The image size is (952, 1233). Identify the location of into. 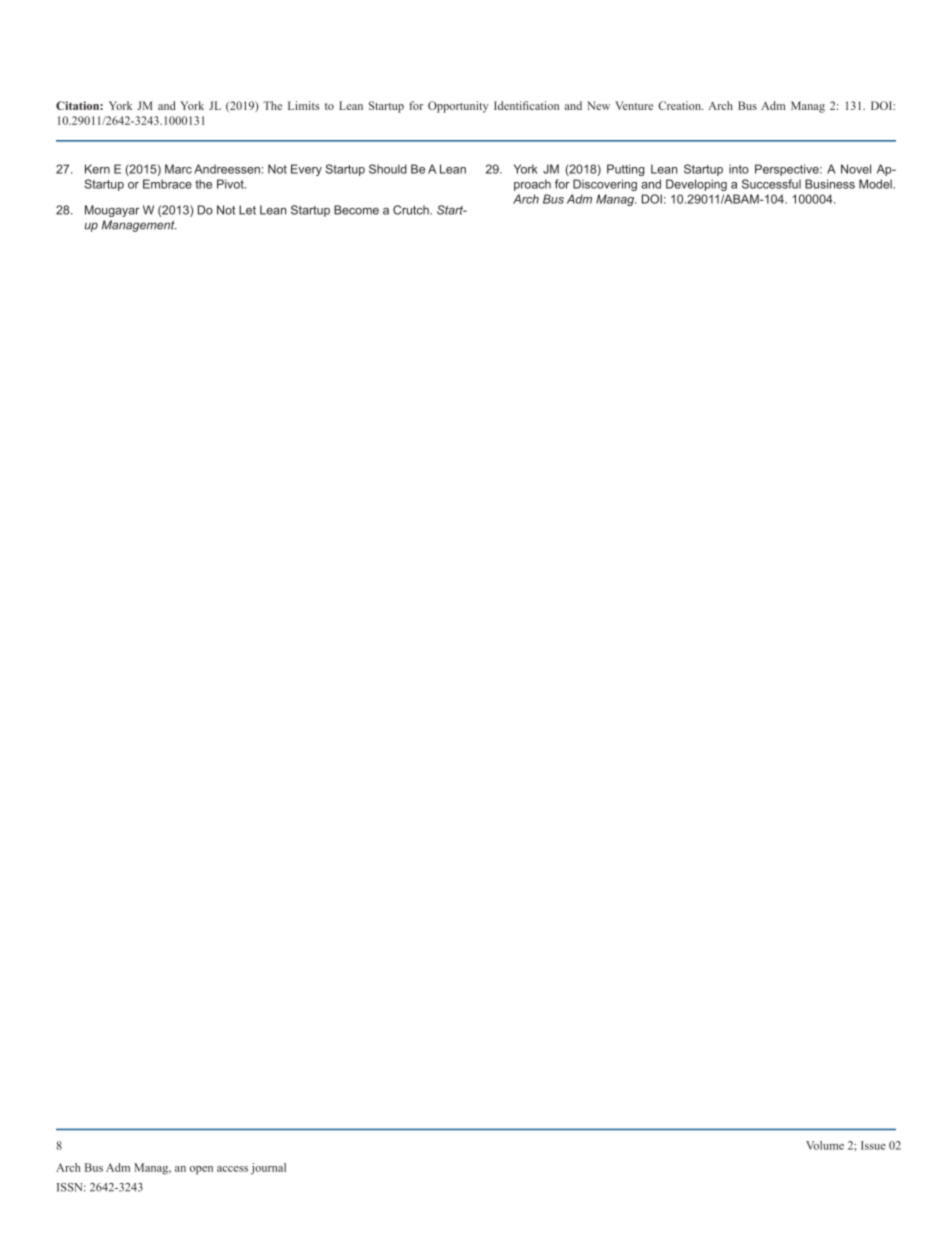
(739, 169).
